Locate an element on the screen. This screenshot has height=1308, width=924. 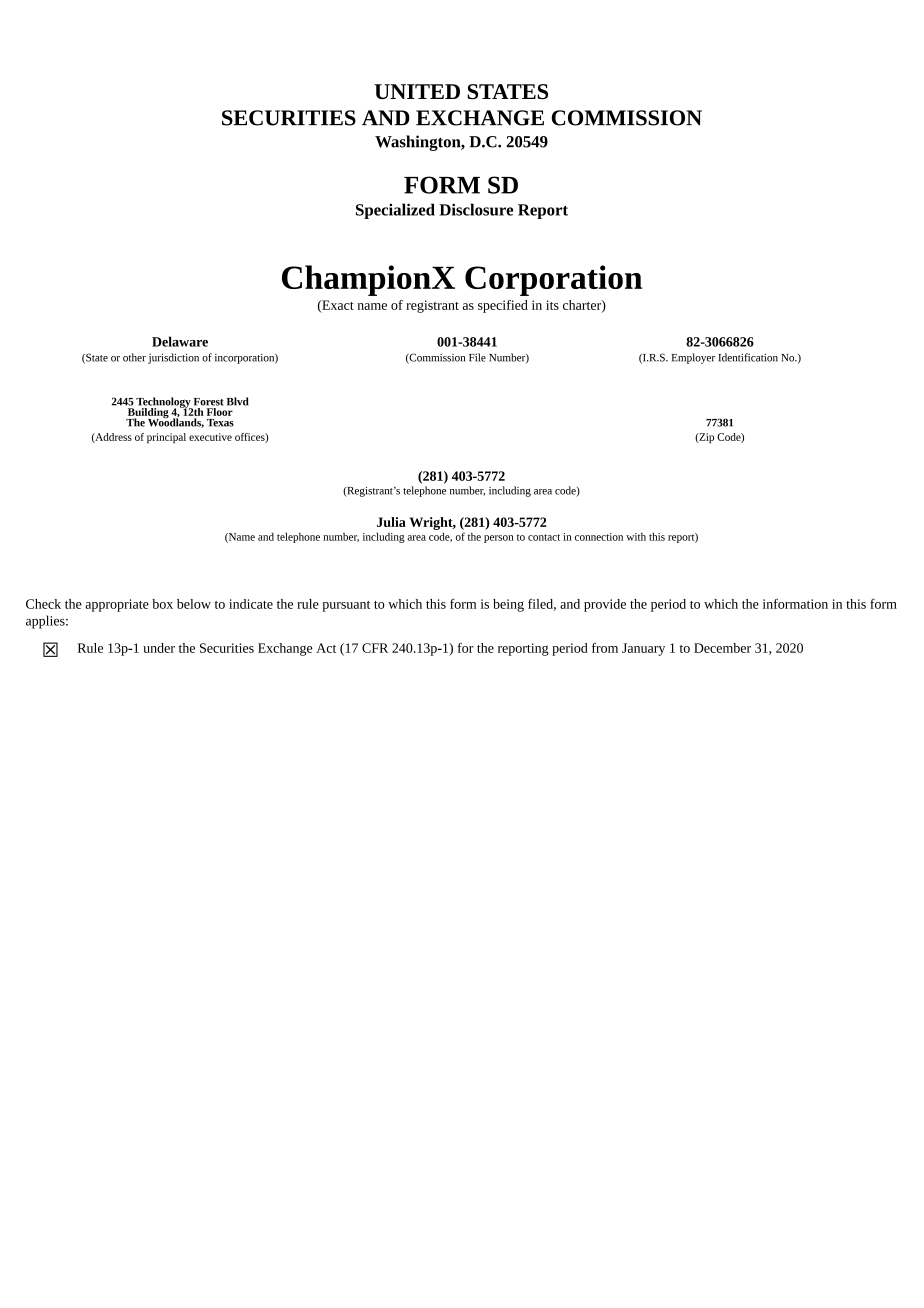
CFR is located at coordinates (375, 648).
